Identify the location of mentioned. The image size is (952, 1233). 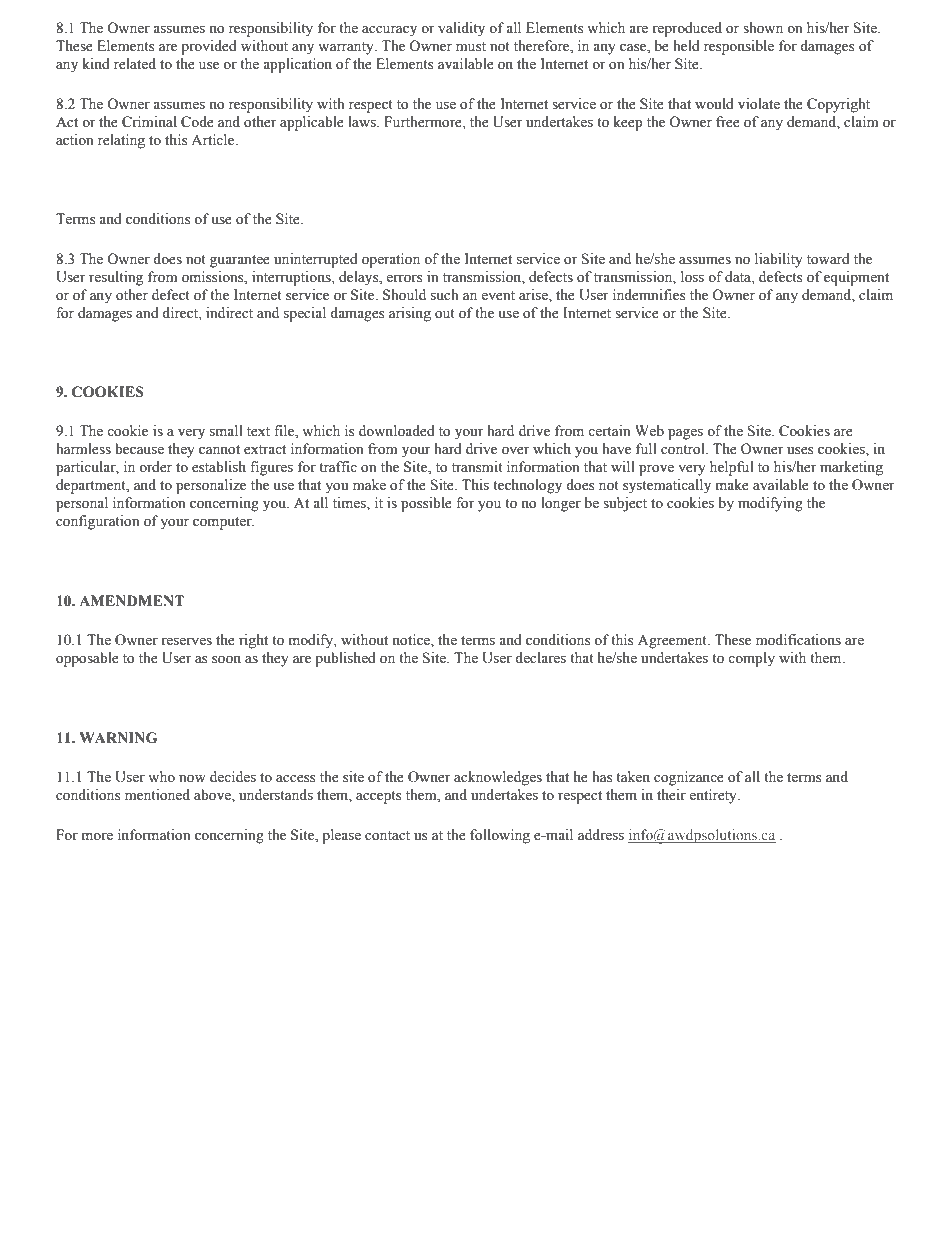
(157, 795).
